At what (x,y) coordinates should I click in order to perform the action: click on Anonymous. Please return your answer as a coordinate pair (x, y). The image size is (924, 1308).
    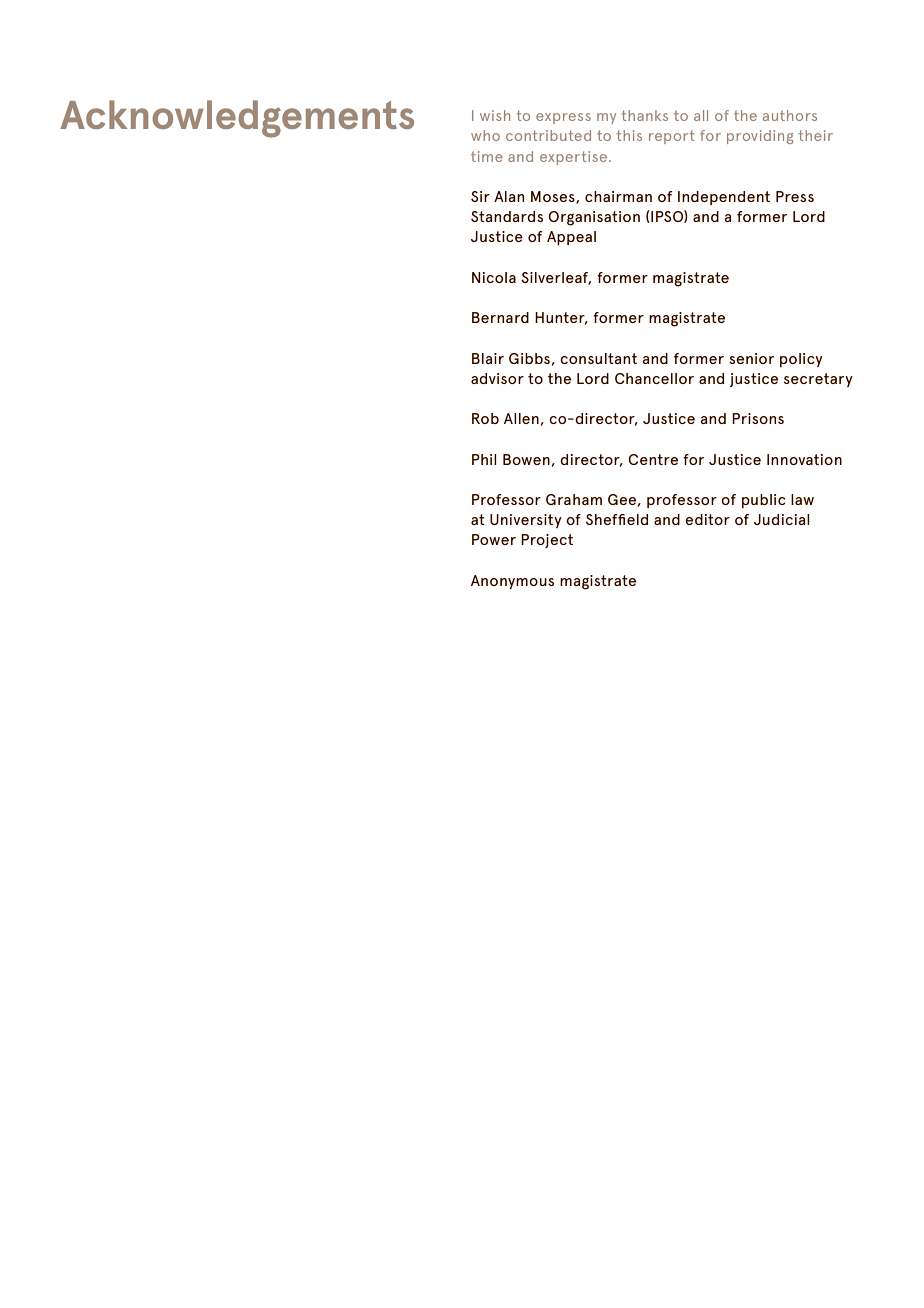
    Looking at the image, I should click on (512, 582).
